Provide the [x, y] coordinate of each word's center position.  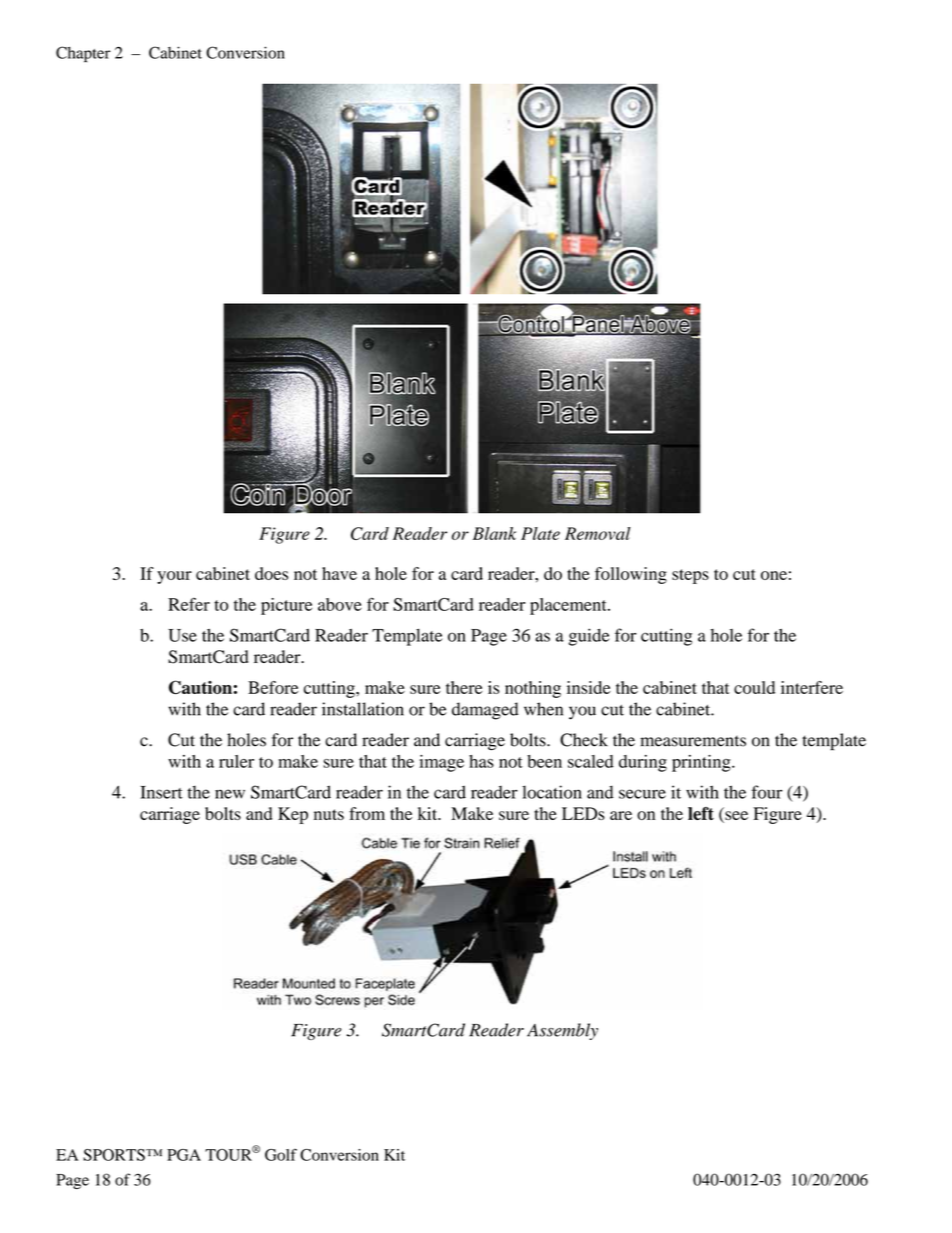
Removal [598, 533]
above [340, 604]
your [174, 577]
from [367, 813]
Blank [494, 533]
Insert [161, 792]
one [774, 575]
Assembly [562, 1031]
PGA [184, 1155]
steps [690, 576]
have [339, 573]
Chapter [83, 54]
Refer [189, 604]
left [701, 813]
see [736, 815]
